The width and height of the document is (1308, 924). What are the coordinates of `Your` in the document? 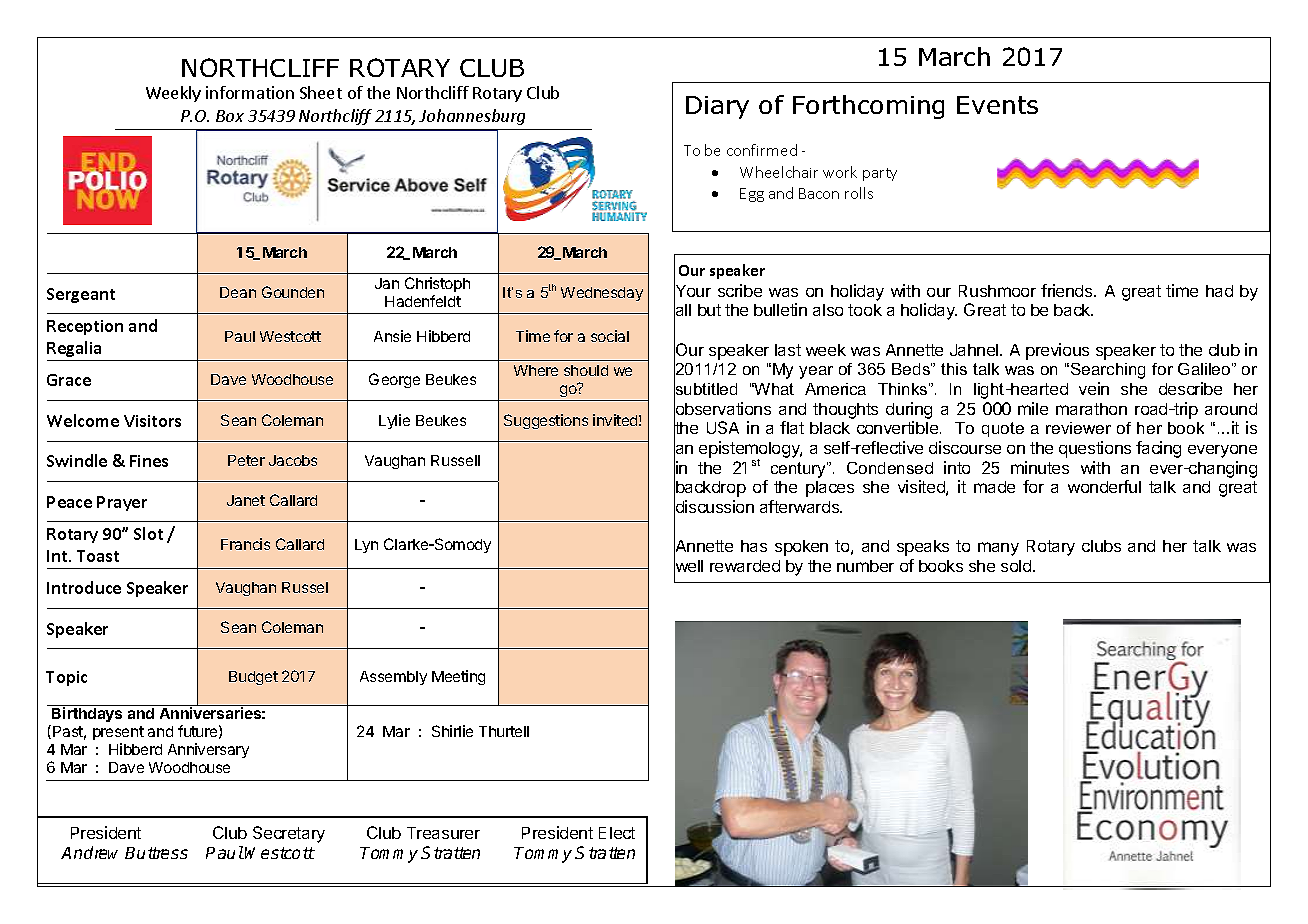 It's located at (692, 291).
